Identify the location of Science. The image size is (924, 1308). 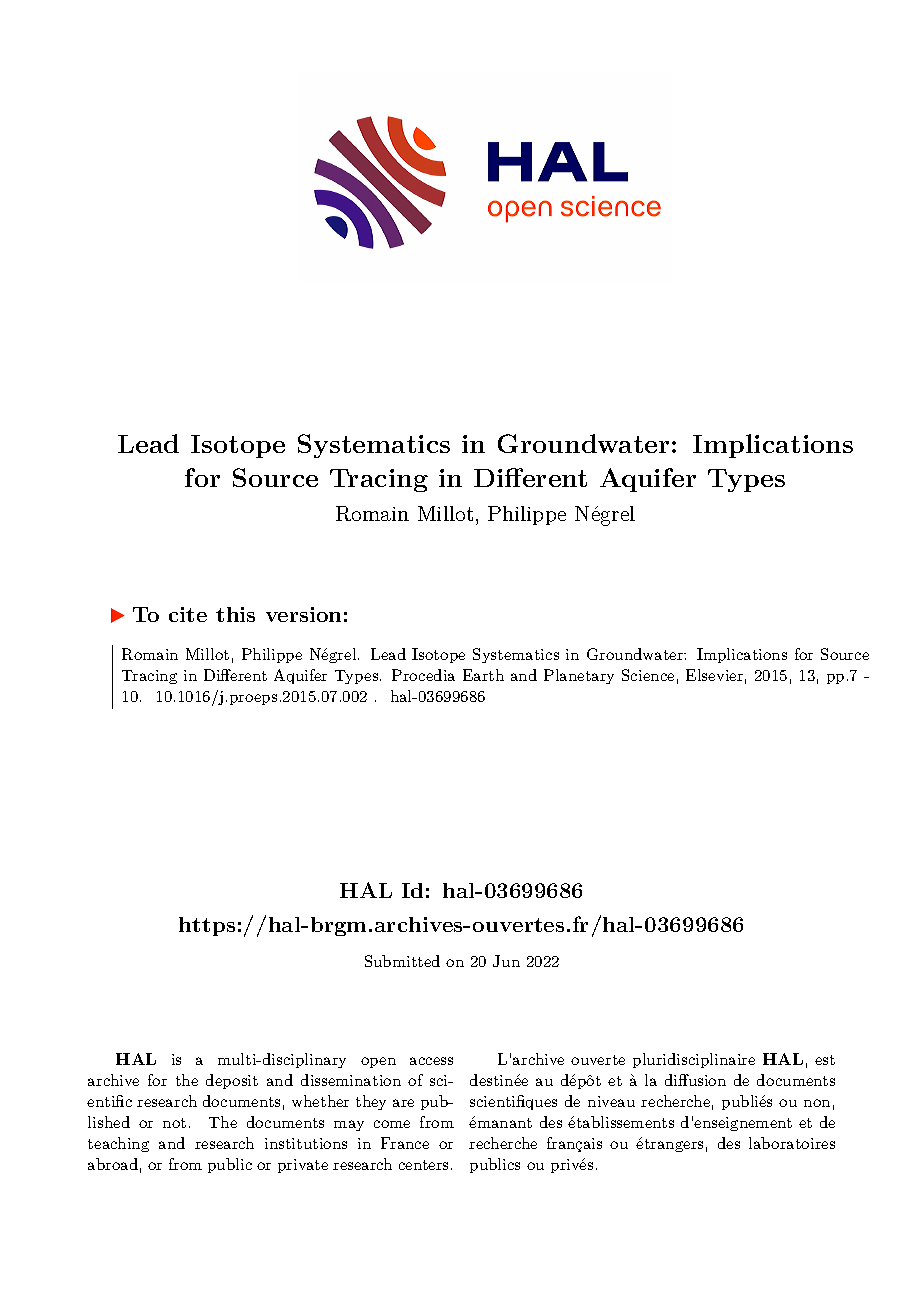
(648, 675).
